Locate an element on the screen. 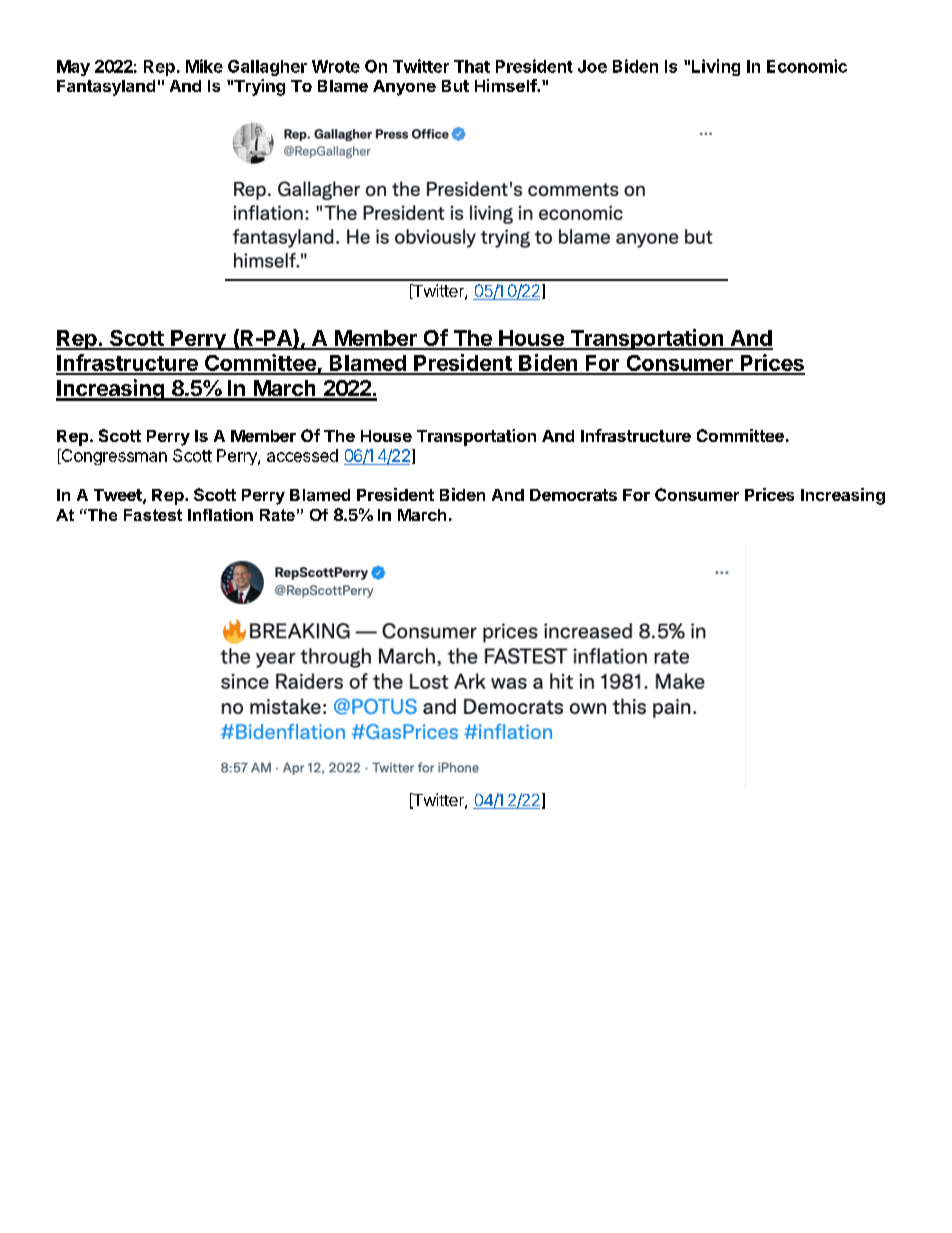  Mike is located at coordinates (204, 66).
